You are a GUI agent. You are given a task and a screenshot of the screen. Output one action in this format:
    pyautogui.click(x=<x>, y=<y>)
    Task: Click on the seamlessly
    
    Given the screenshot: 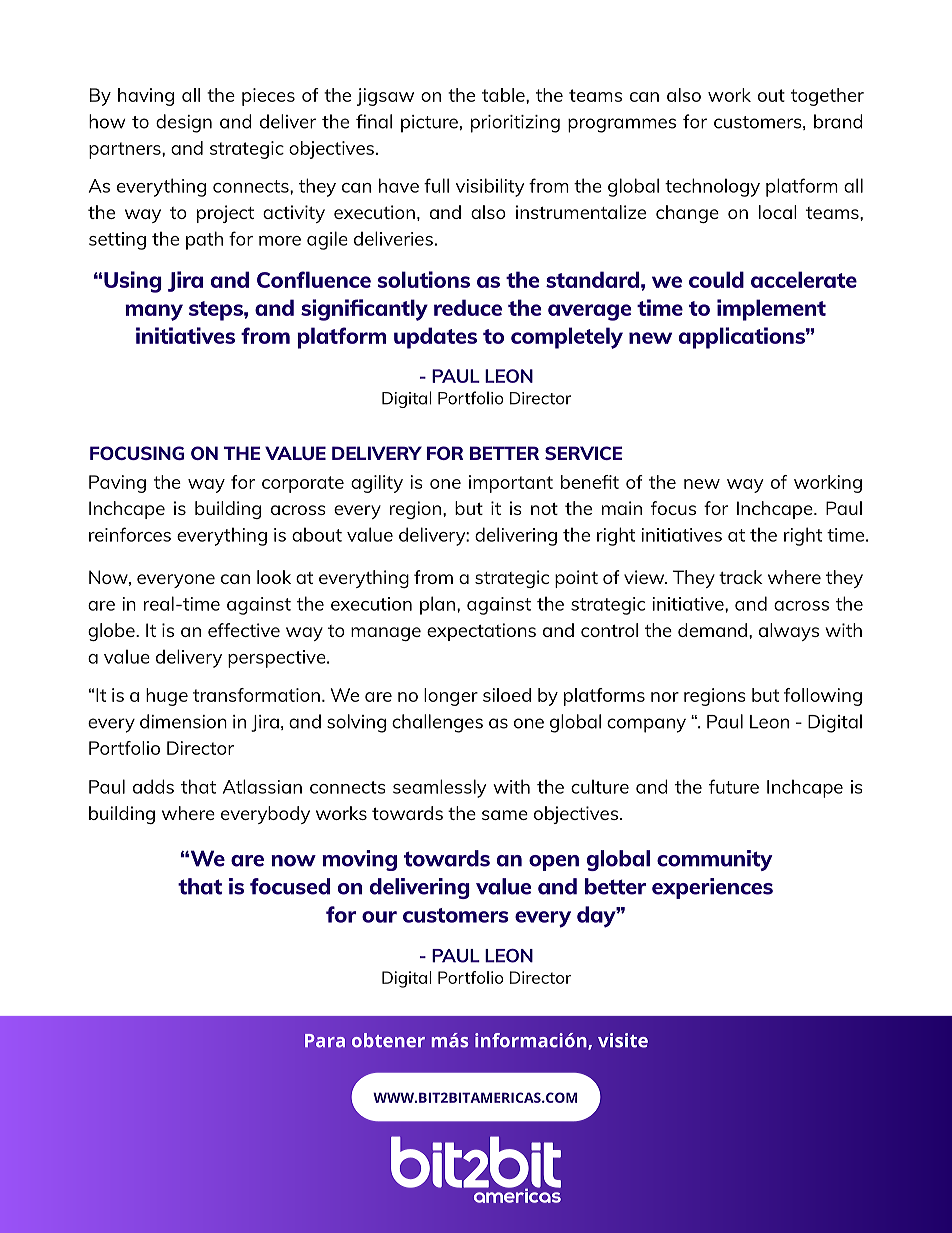 What is the action you would take?
    pyautogui.click(x=440, y=788)
